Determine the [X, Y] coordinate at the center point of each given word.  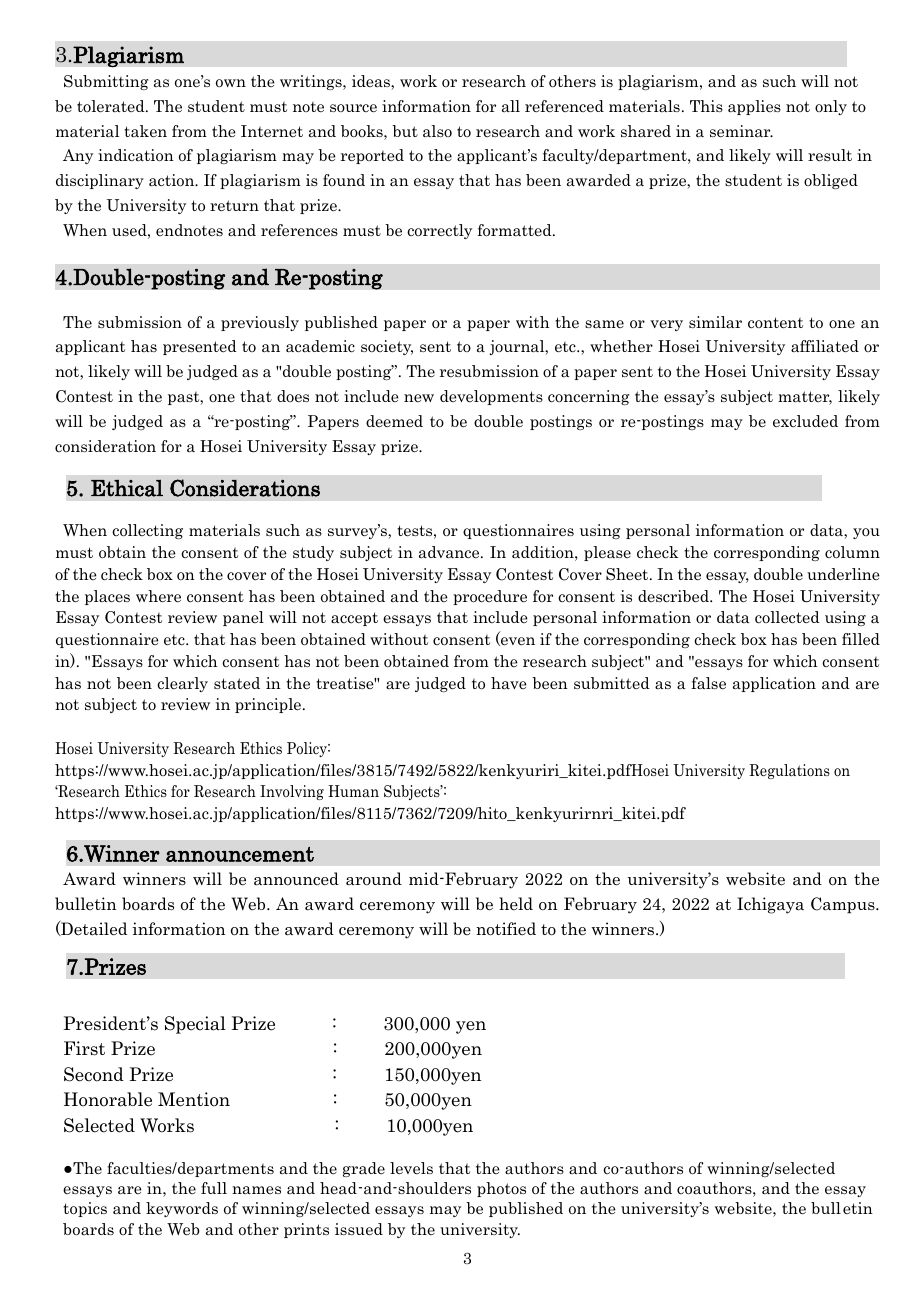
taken [145, 131]
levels [411, 1168]
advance [450, 552]
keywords [182, 1209]
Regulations [789, 771]
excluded [805, 421]
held [516, 903]
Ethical [127, 488]
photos [501, 1189]
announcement [240, 854]
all [511, 106]
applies [754, 107]
